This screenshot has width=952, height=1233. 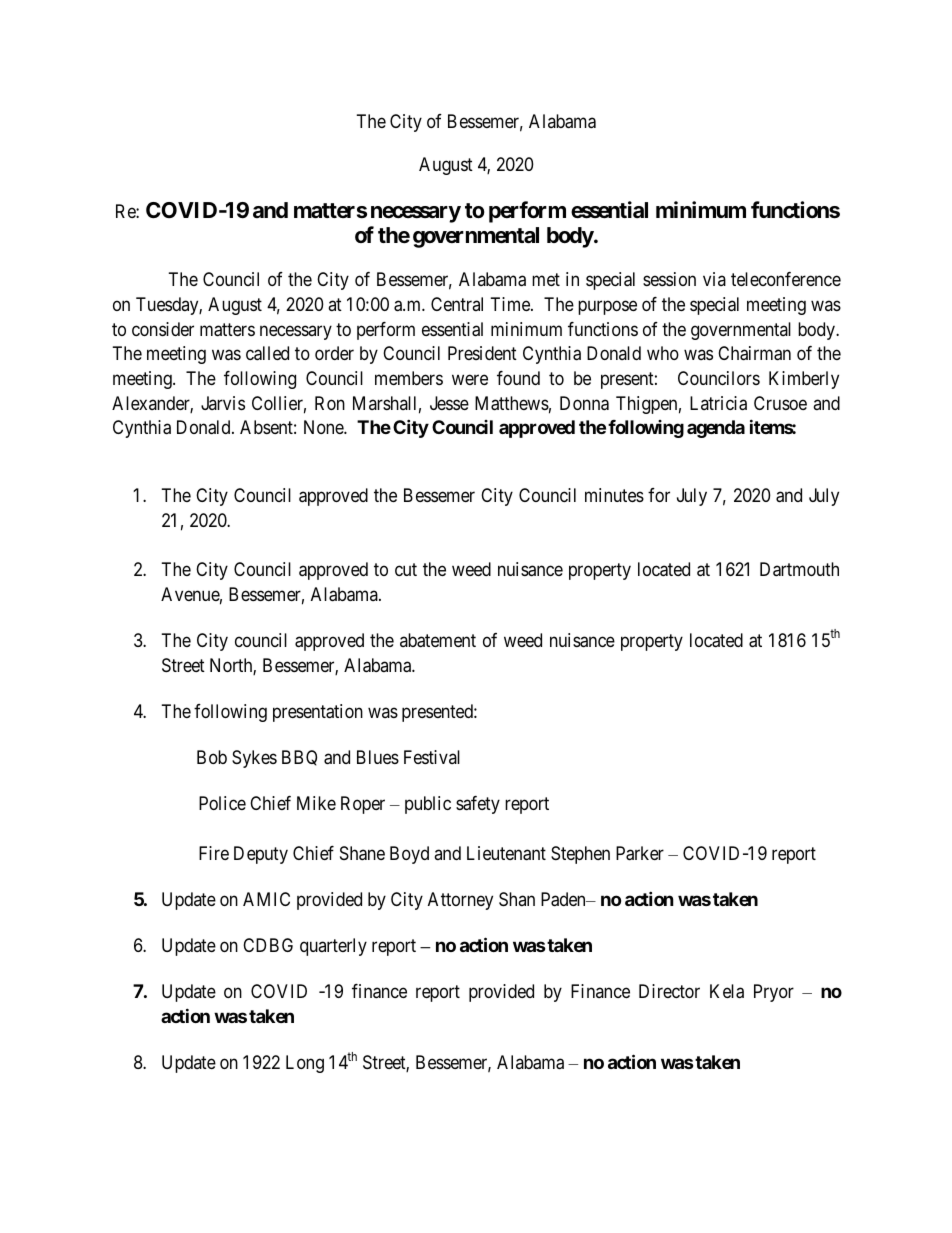 What do you see at coordinates (714, 279) in the screenshot?
I see `via` at bounding box center [714, 279].
